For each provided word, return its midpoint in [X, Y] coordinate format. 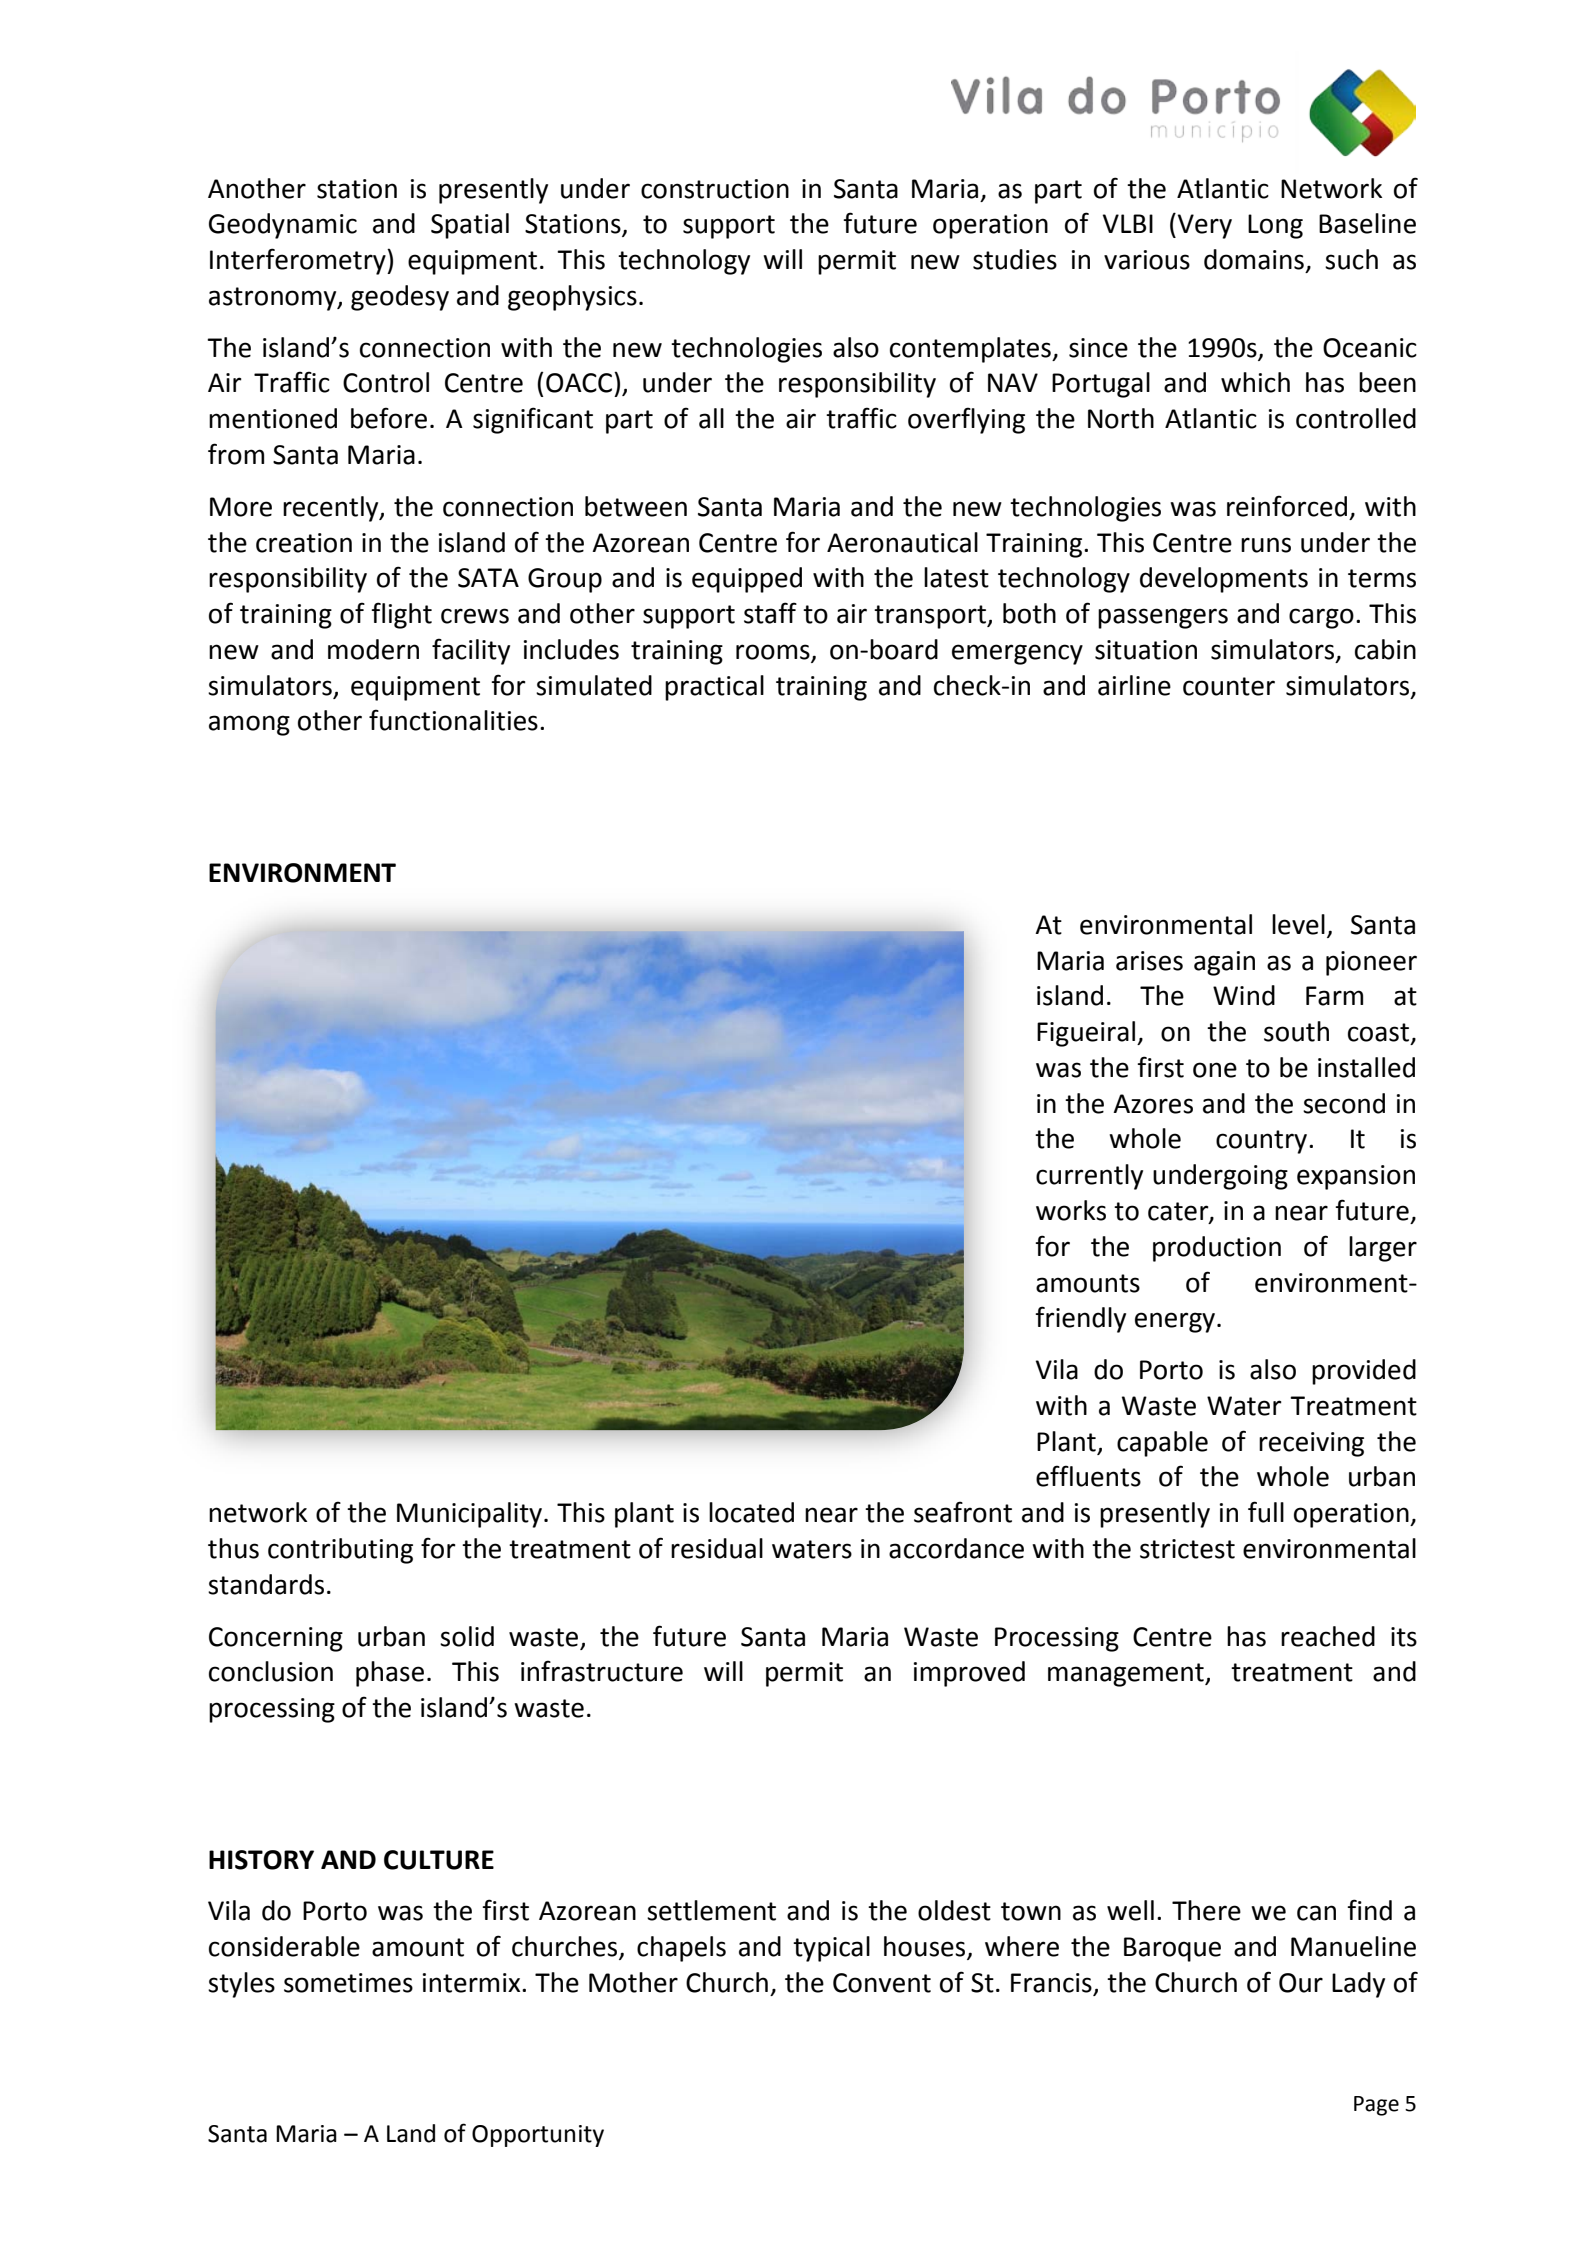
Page [1376, 2106]
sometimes [348, 1983]
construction [715, 189]
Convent [882, 1983]
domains [1254, 259]
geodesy [400, 298]
